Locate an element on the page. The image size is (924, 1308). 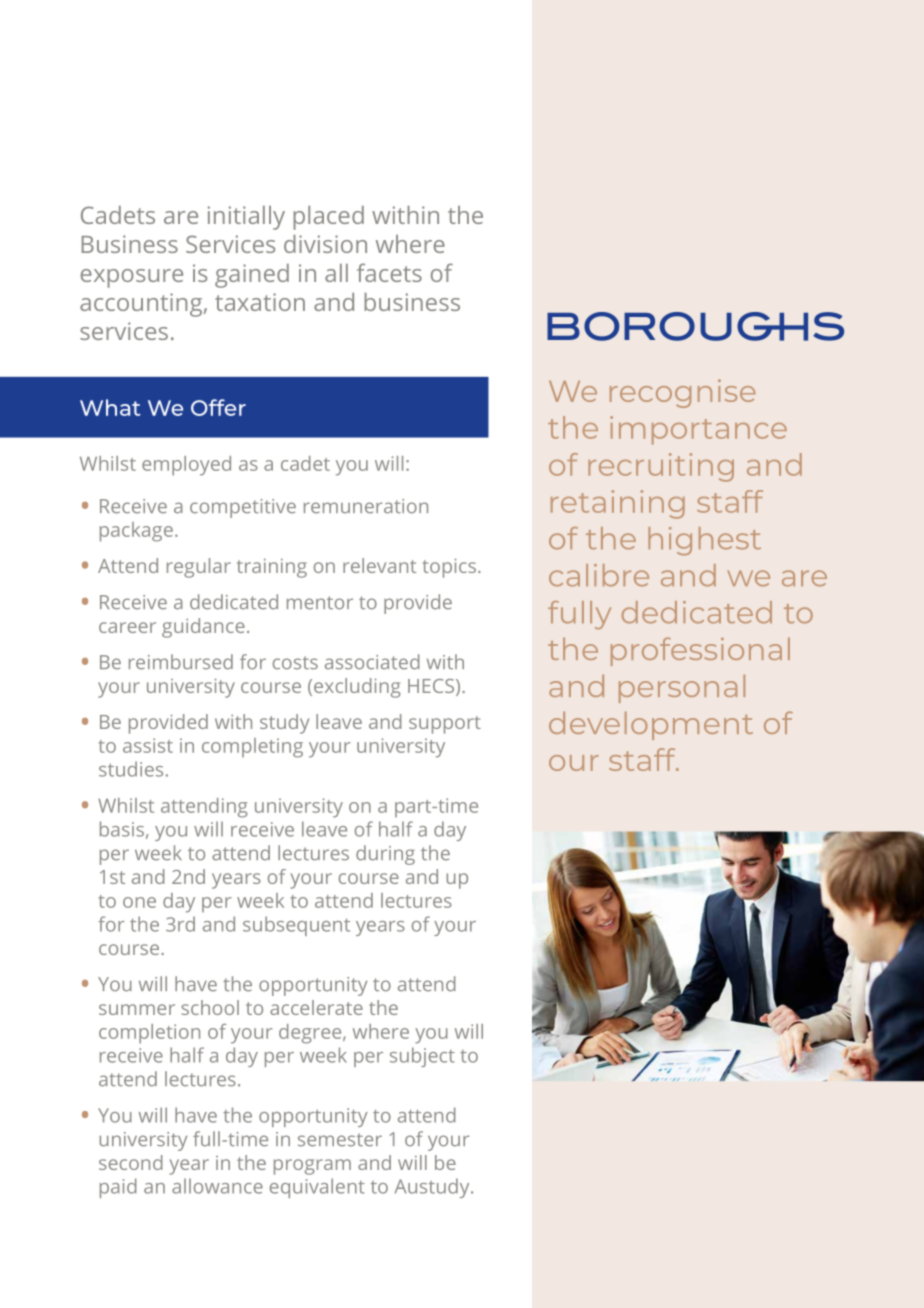
allowance is located at coordinates (217, 1186).
